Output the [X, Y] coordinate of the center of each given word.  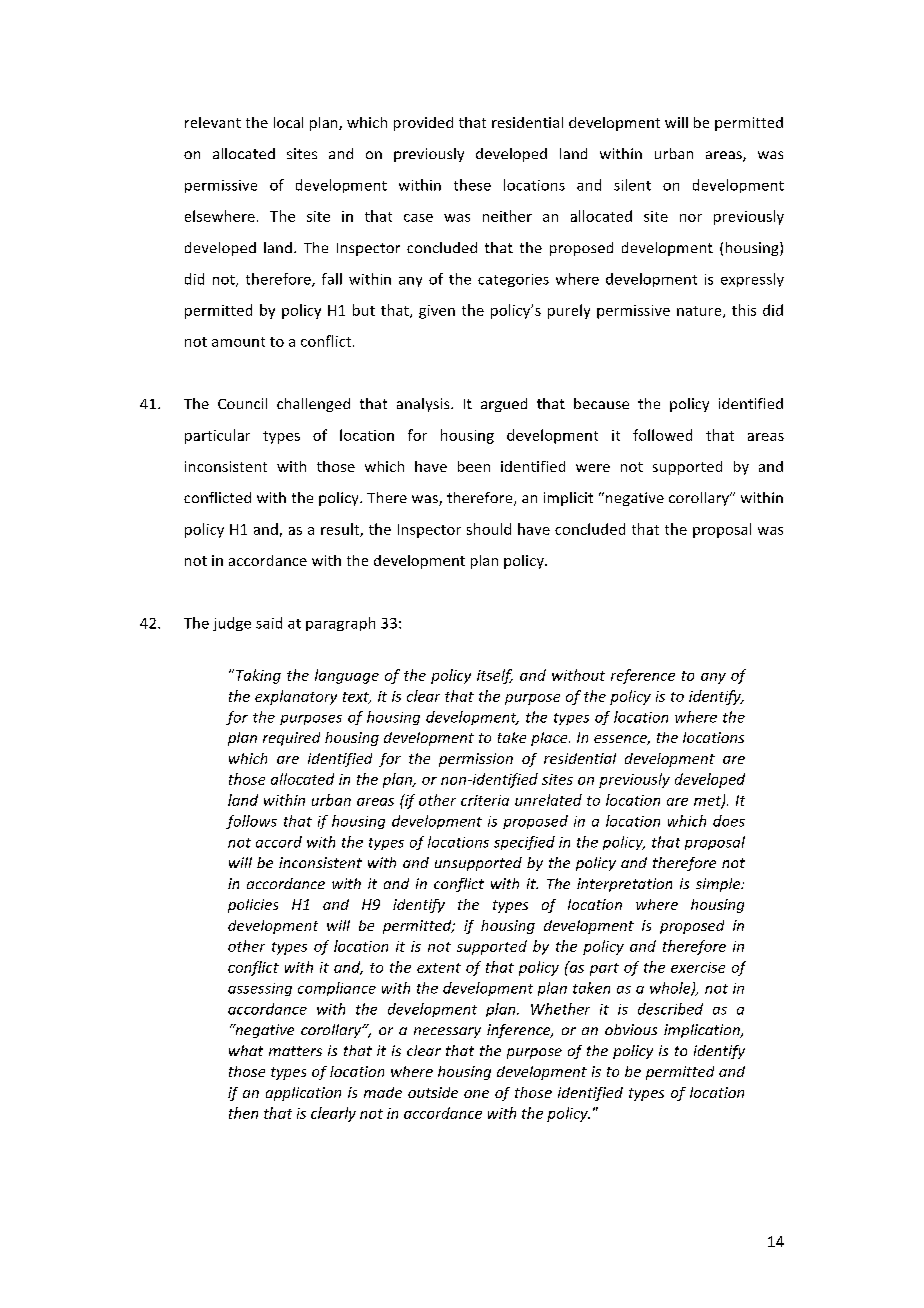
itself [495, 676]
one [476, 1094]
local [288, 122]
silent [632, 185]
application [303, 1094]
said [269, 623]
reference [643, 676]
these [472, 185]
